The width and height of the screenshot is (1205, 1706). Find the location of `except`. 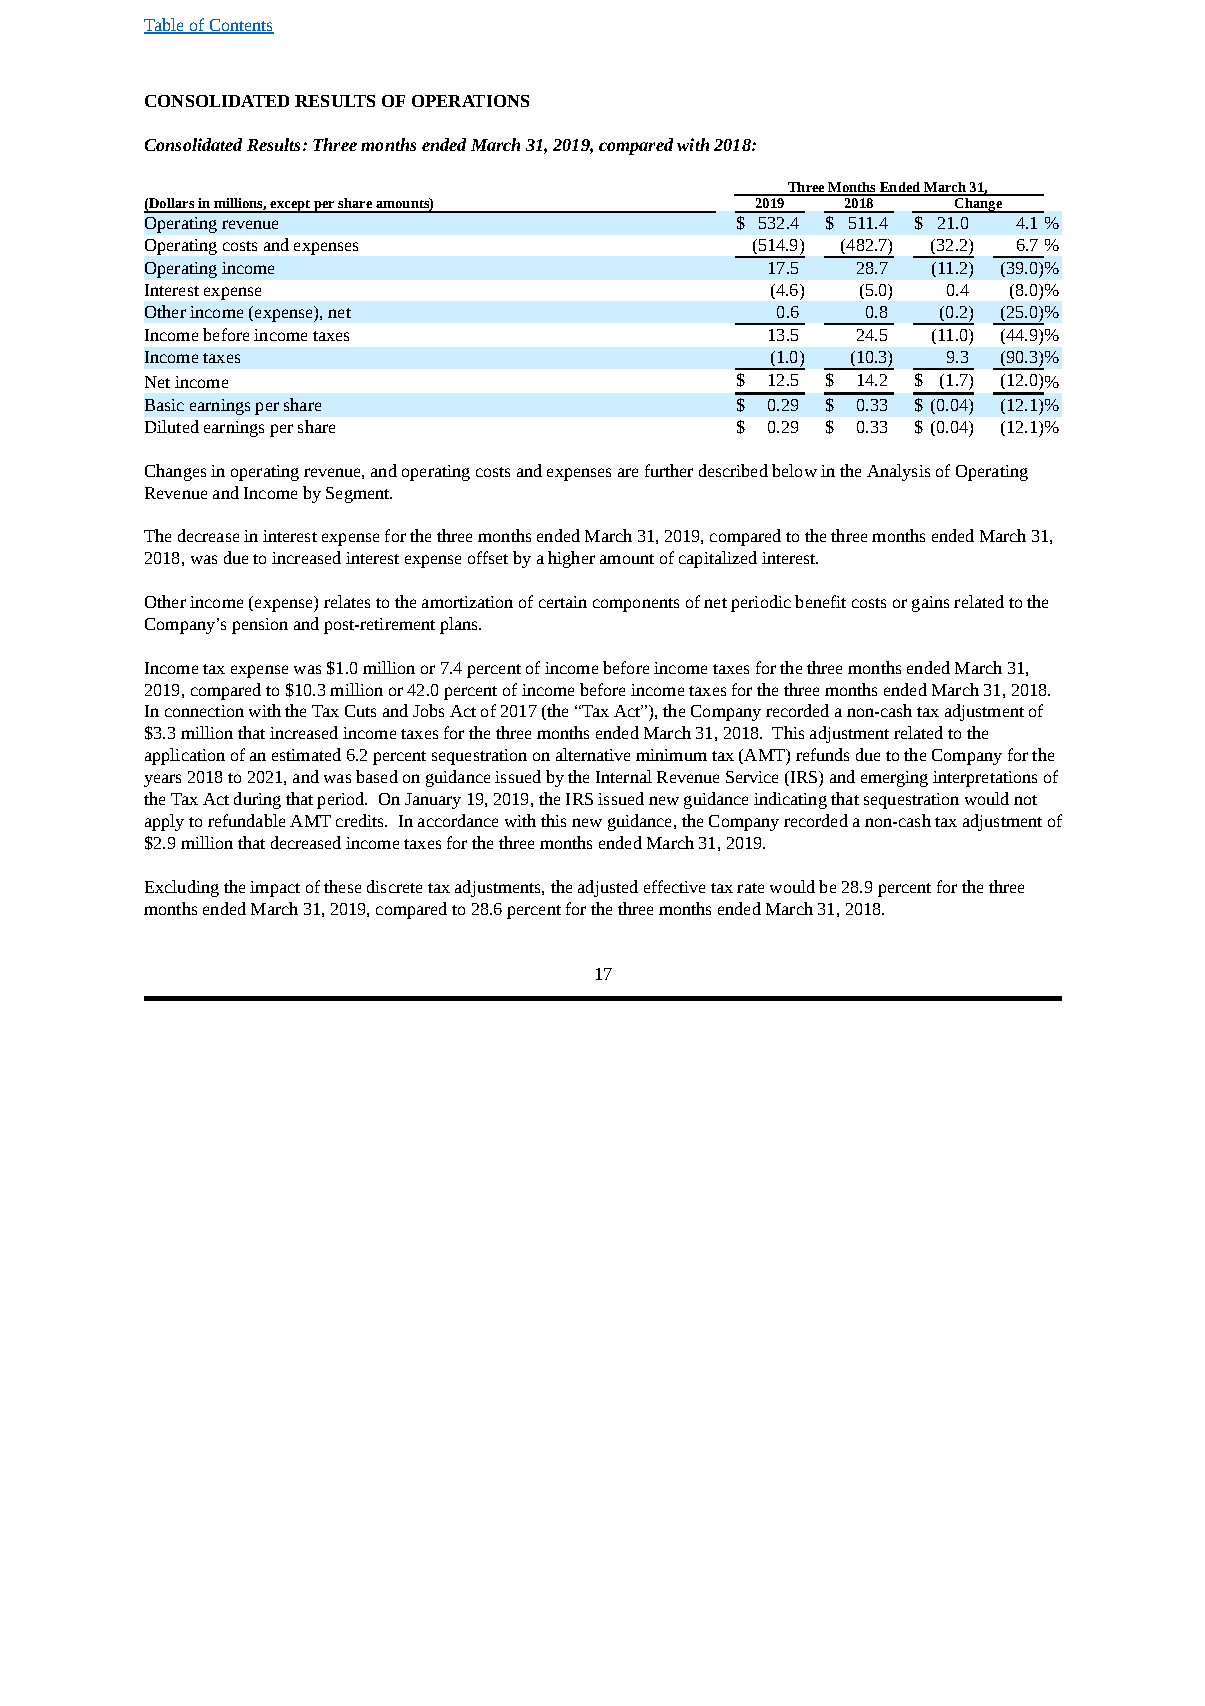

except is located at coordinates (290, 206).
